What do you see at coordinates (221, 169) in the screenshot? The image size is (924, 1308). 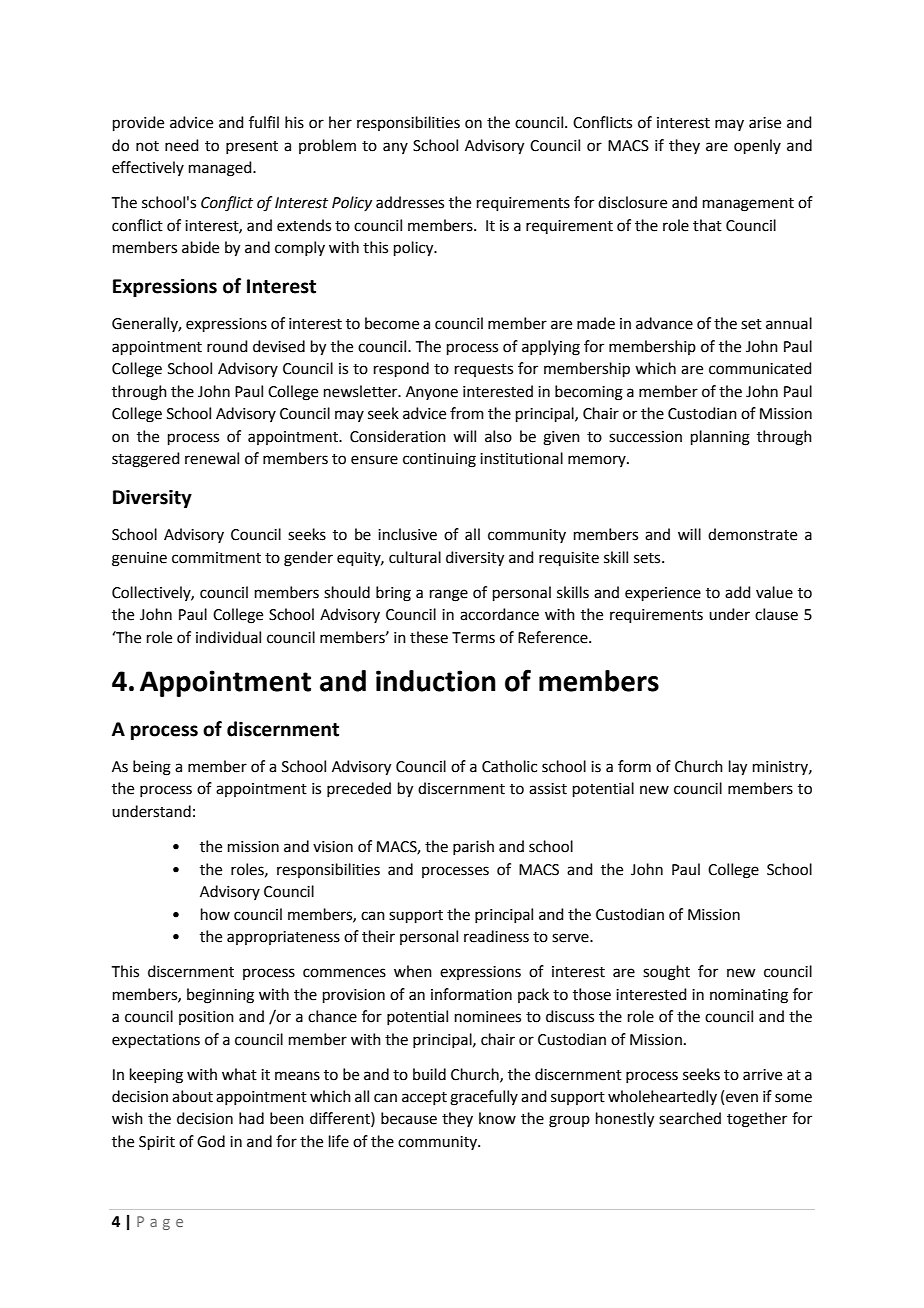 I see `managed` at bounding box center [221, 169].
